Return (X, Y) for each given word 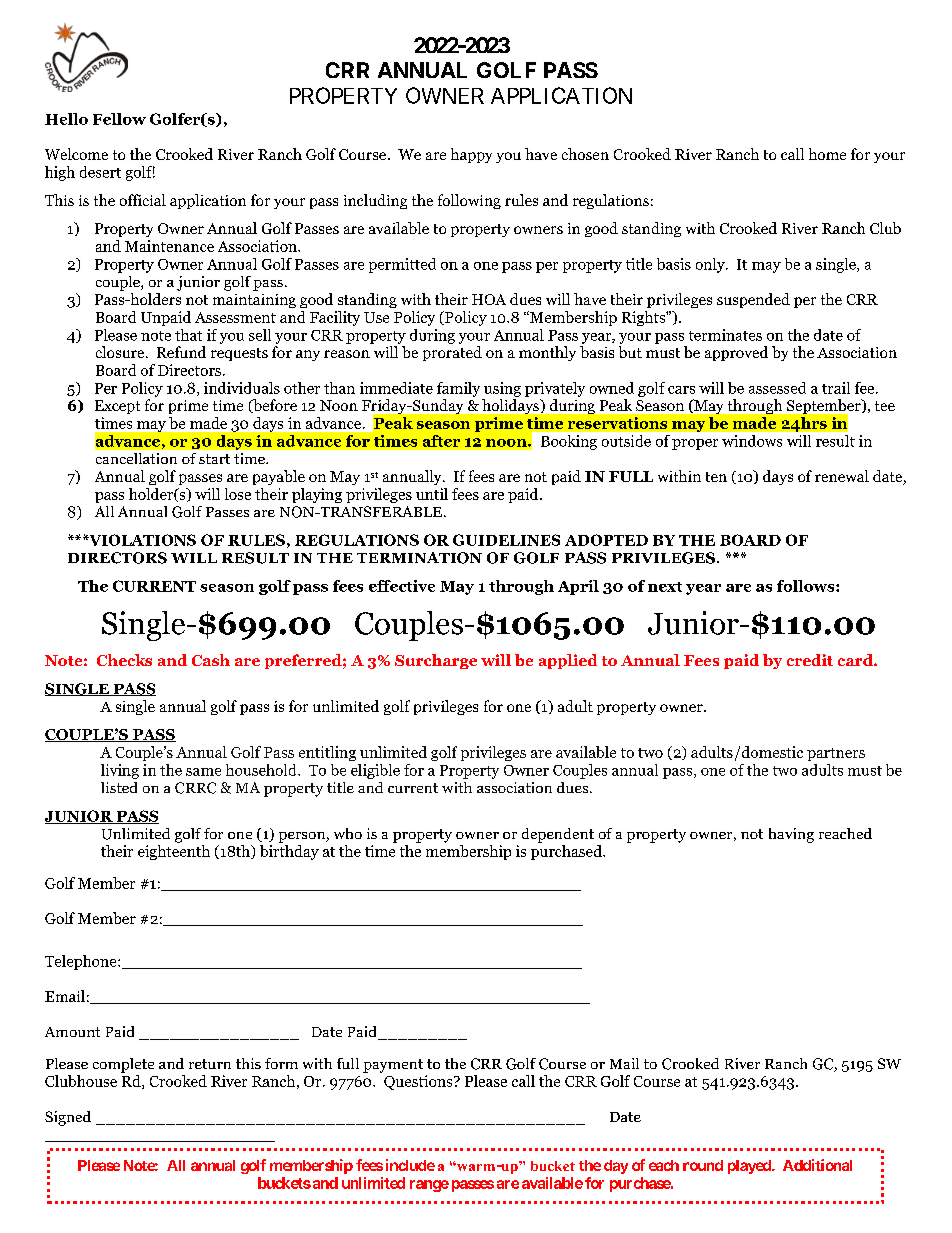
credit (810, 660)
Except (117, 407)
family (458, 389)
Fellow (119, 119)
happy (471, 155)
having (791, 835)
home (827, 154)
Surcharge (436, 661)
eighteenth (174, 852)
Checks (124, 660)
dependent (558, 835)
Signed (68, 1118)
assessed (777, 388)
